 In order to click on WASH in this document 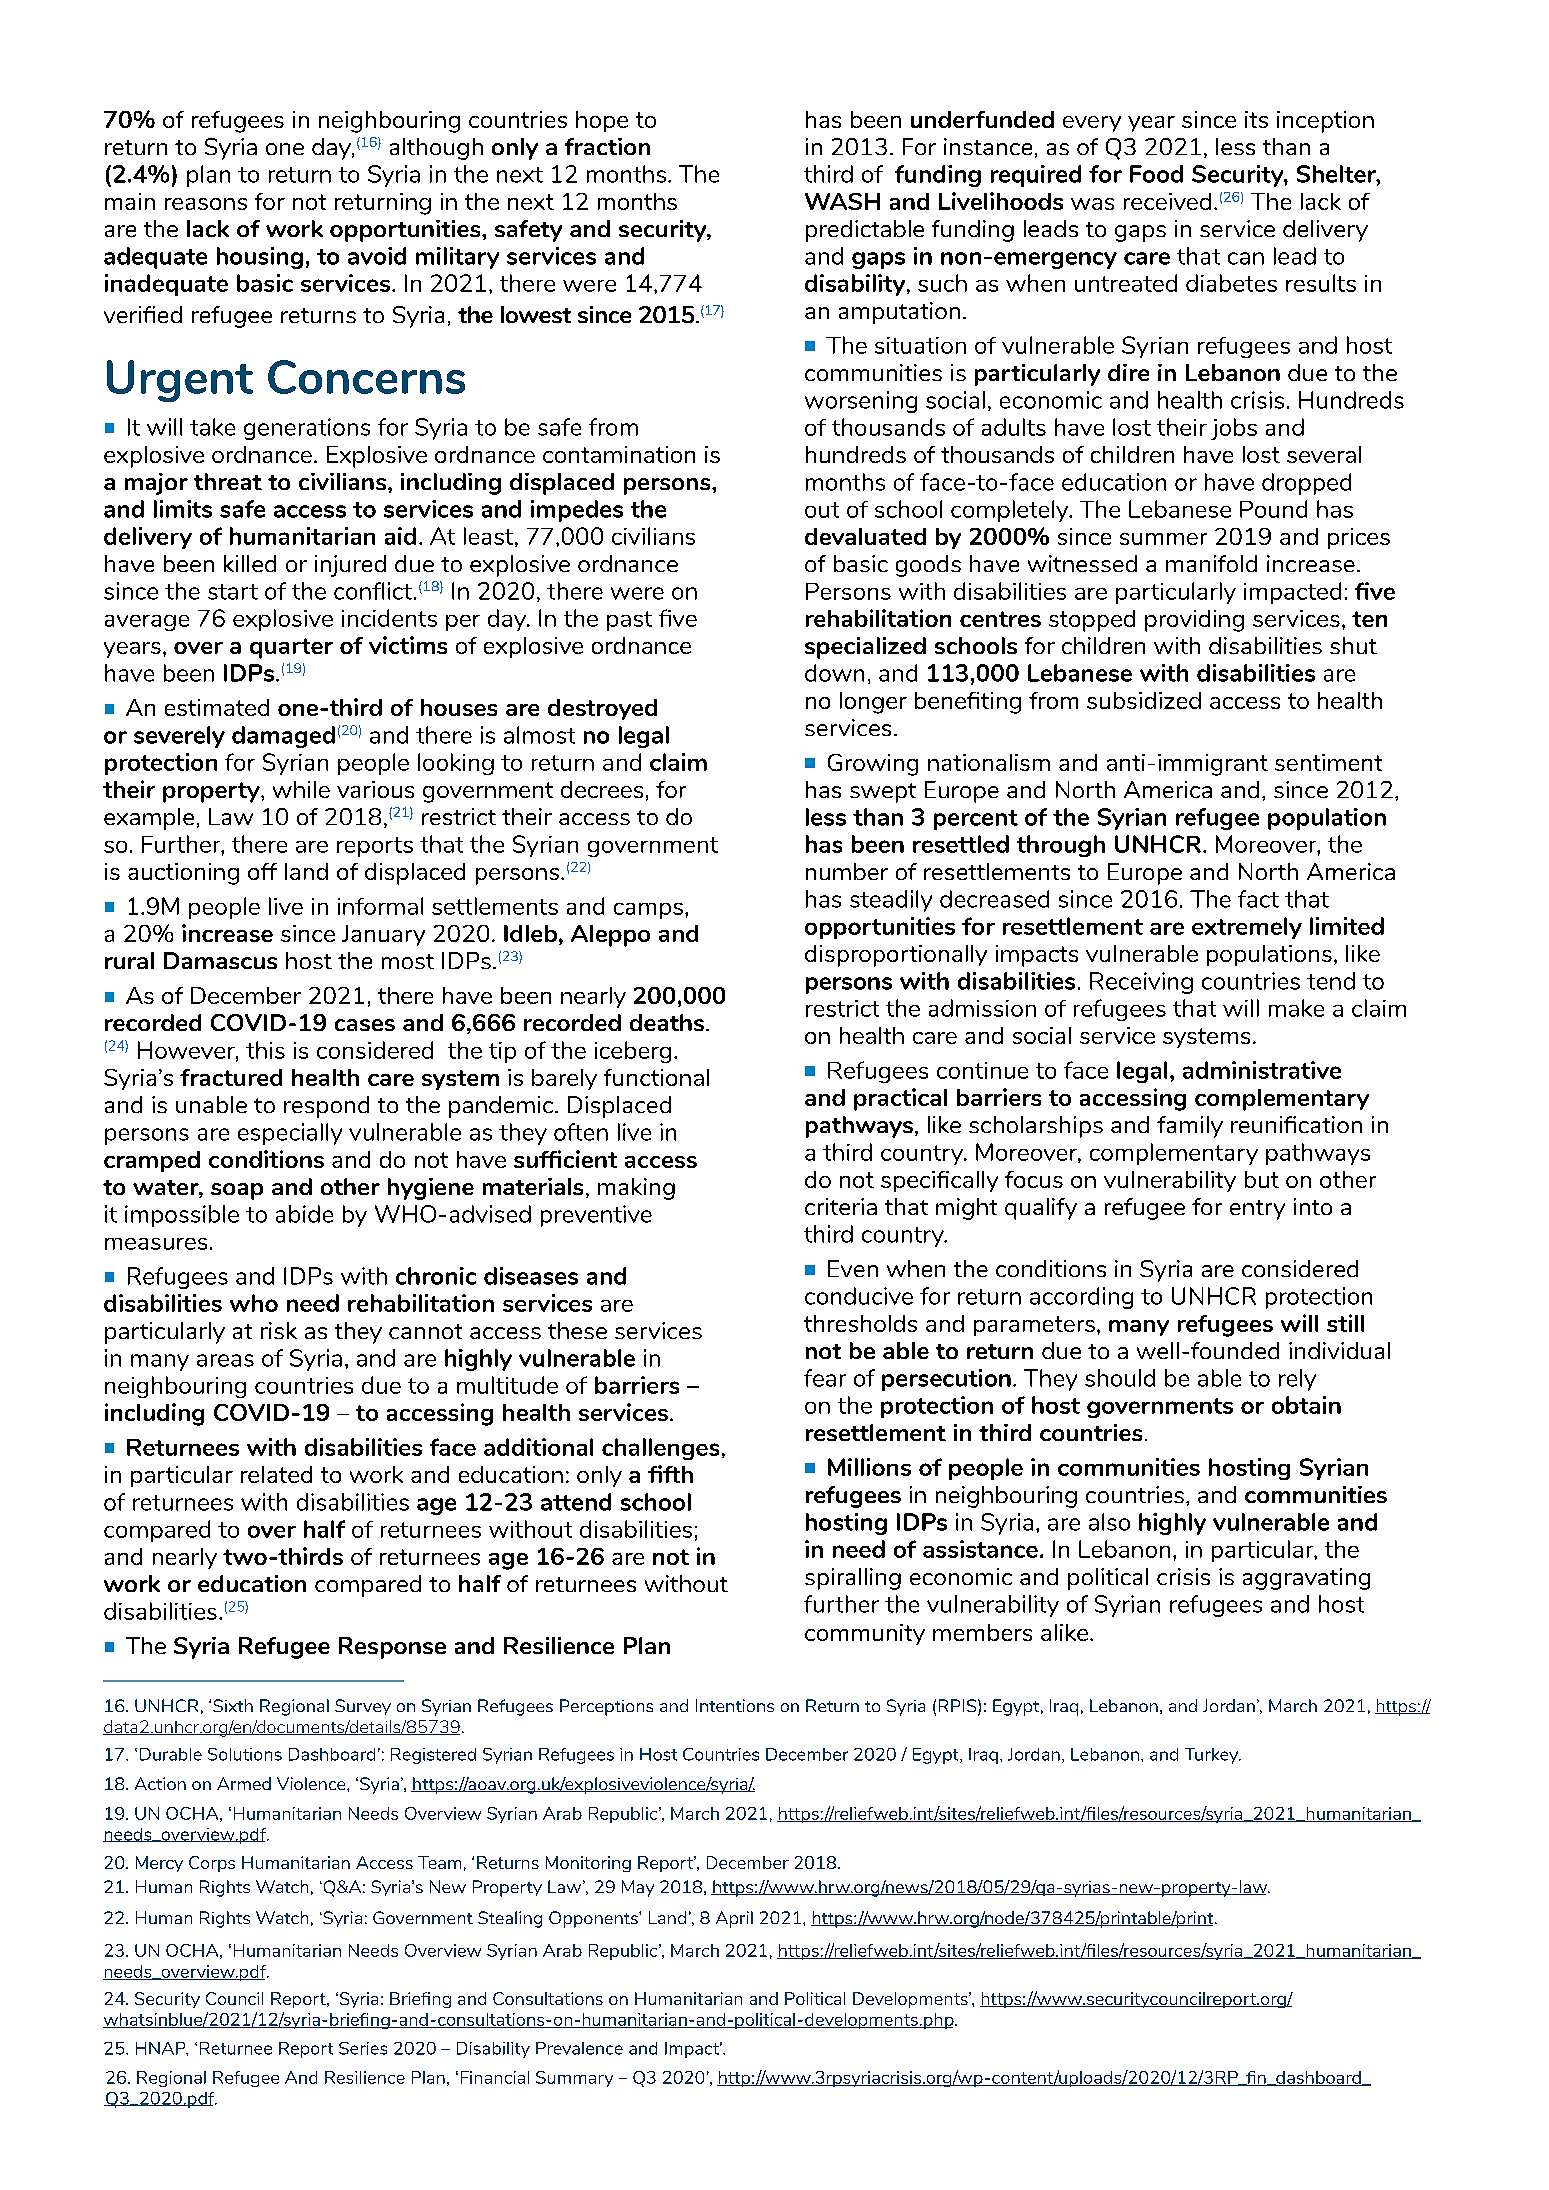, I will do `click(842, 201)`.
